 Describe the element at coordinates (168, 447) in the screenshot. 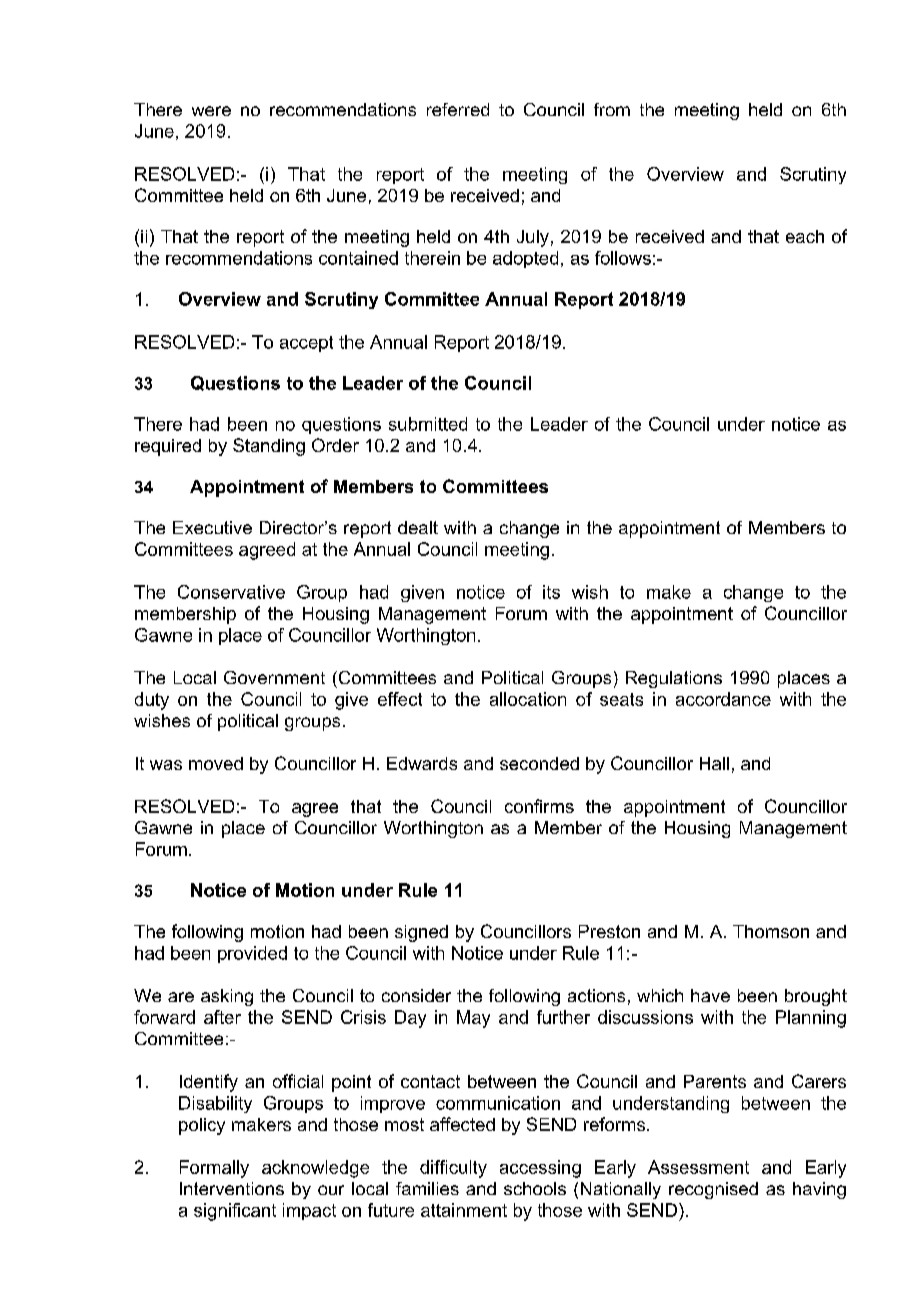

I see `required` at that location.
